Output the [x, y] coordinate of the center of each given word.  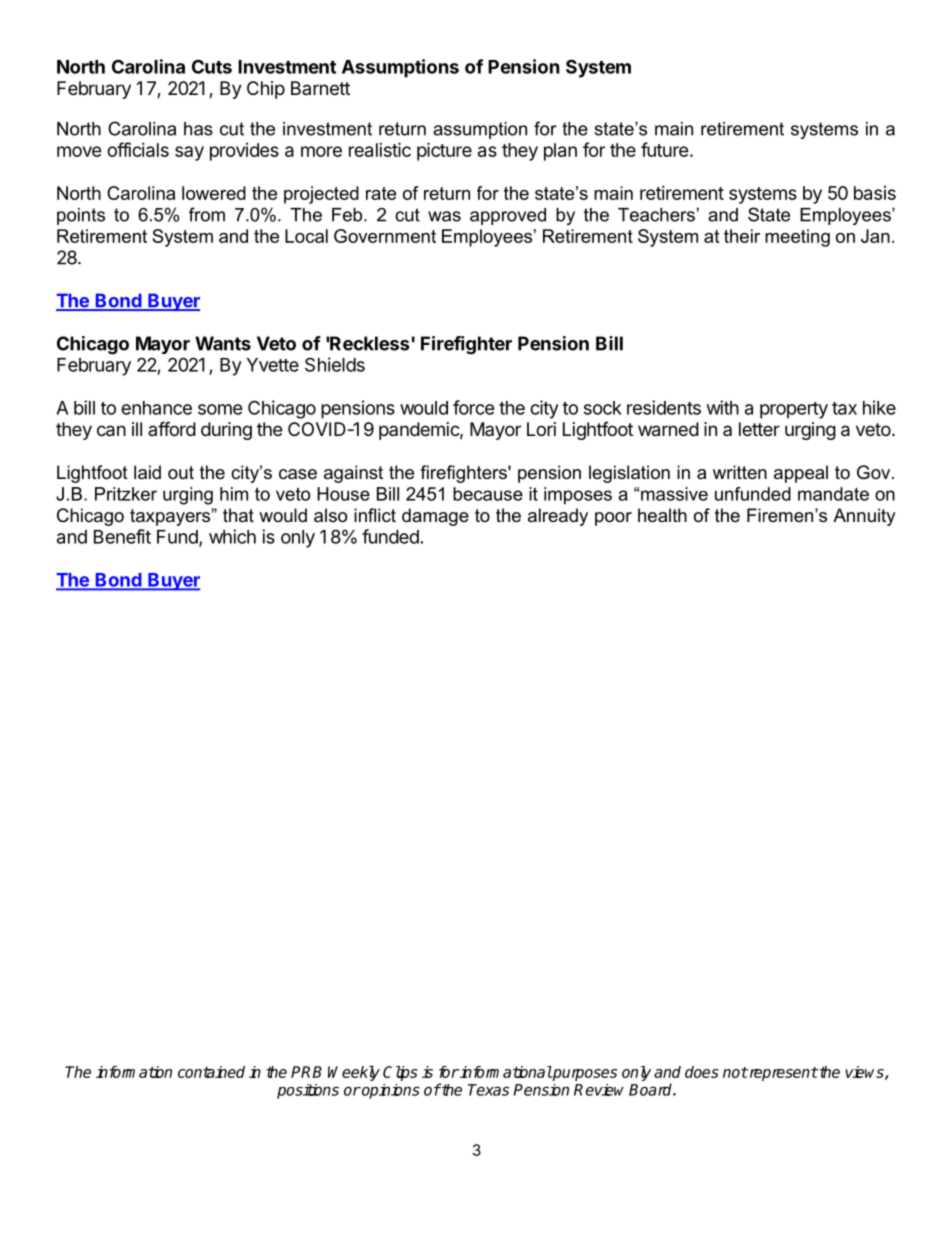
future [665, 149]
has [198, 129]
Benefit [122, 536]
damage [435, 517]
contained [211, 1072]
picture [444, 151]
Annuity [864, 517]
